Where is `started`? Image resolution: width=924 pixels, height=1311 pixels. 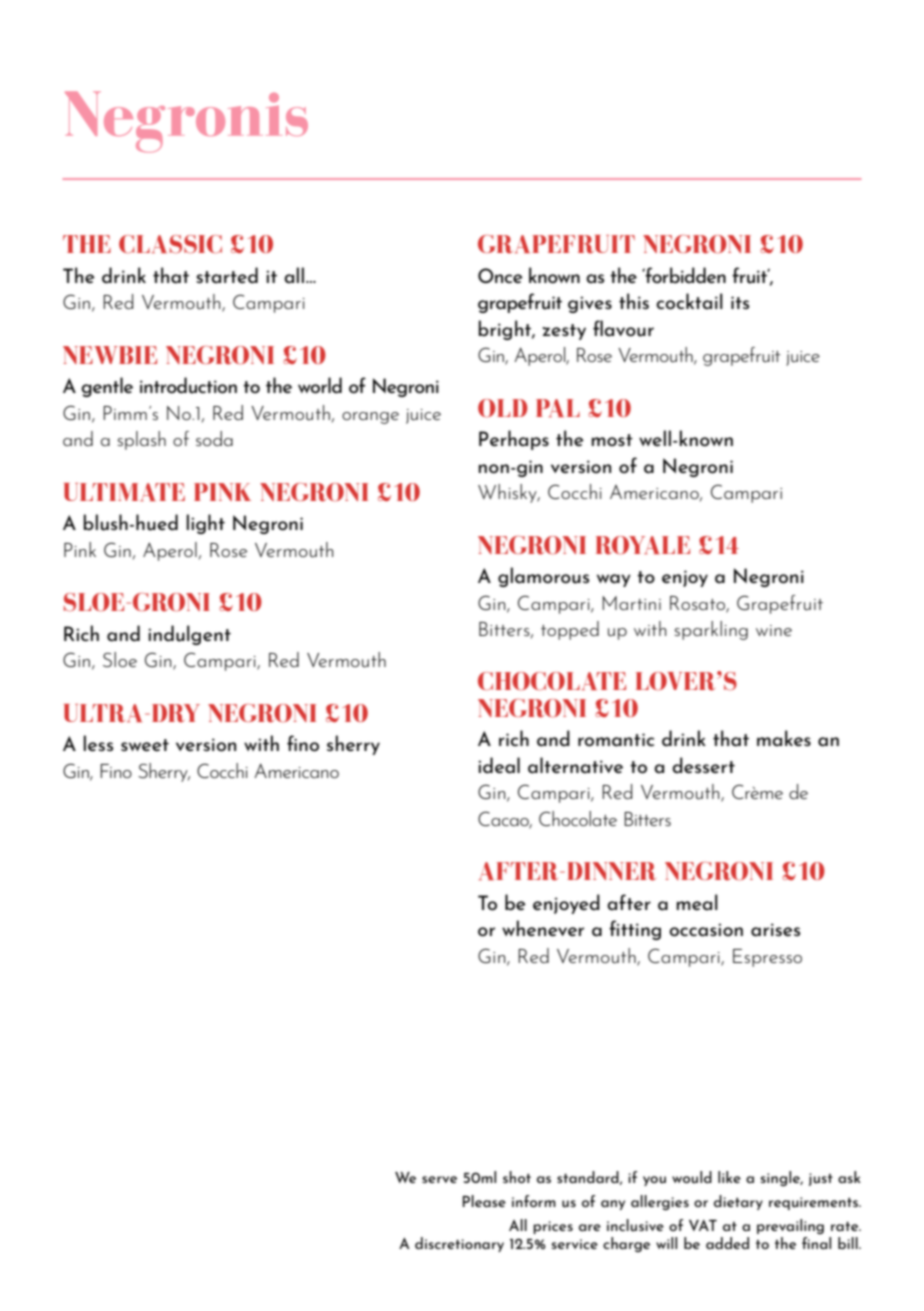 started is located at coordinates (227, 275).
